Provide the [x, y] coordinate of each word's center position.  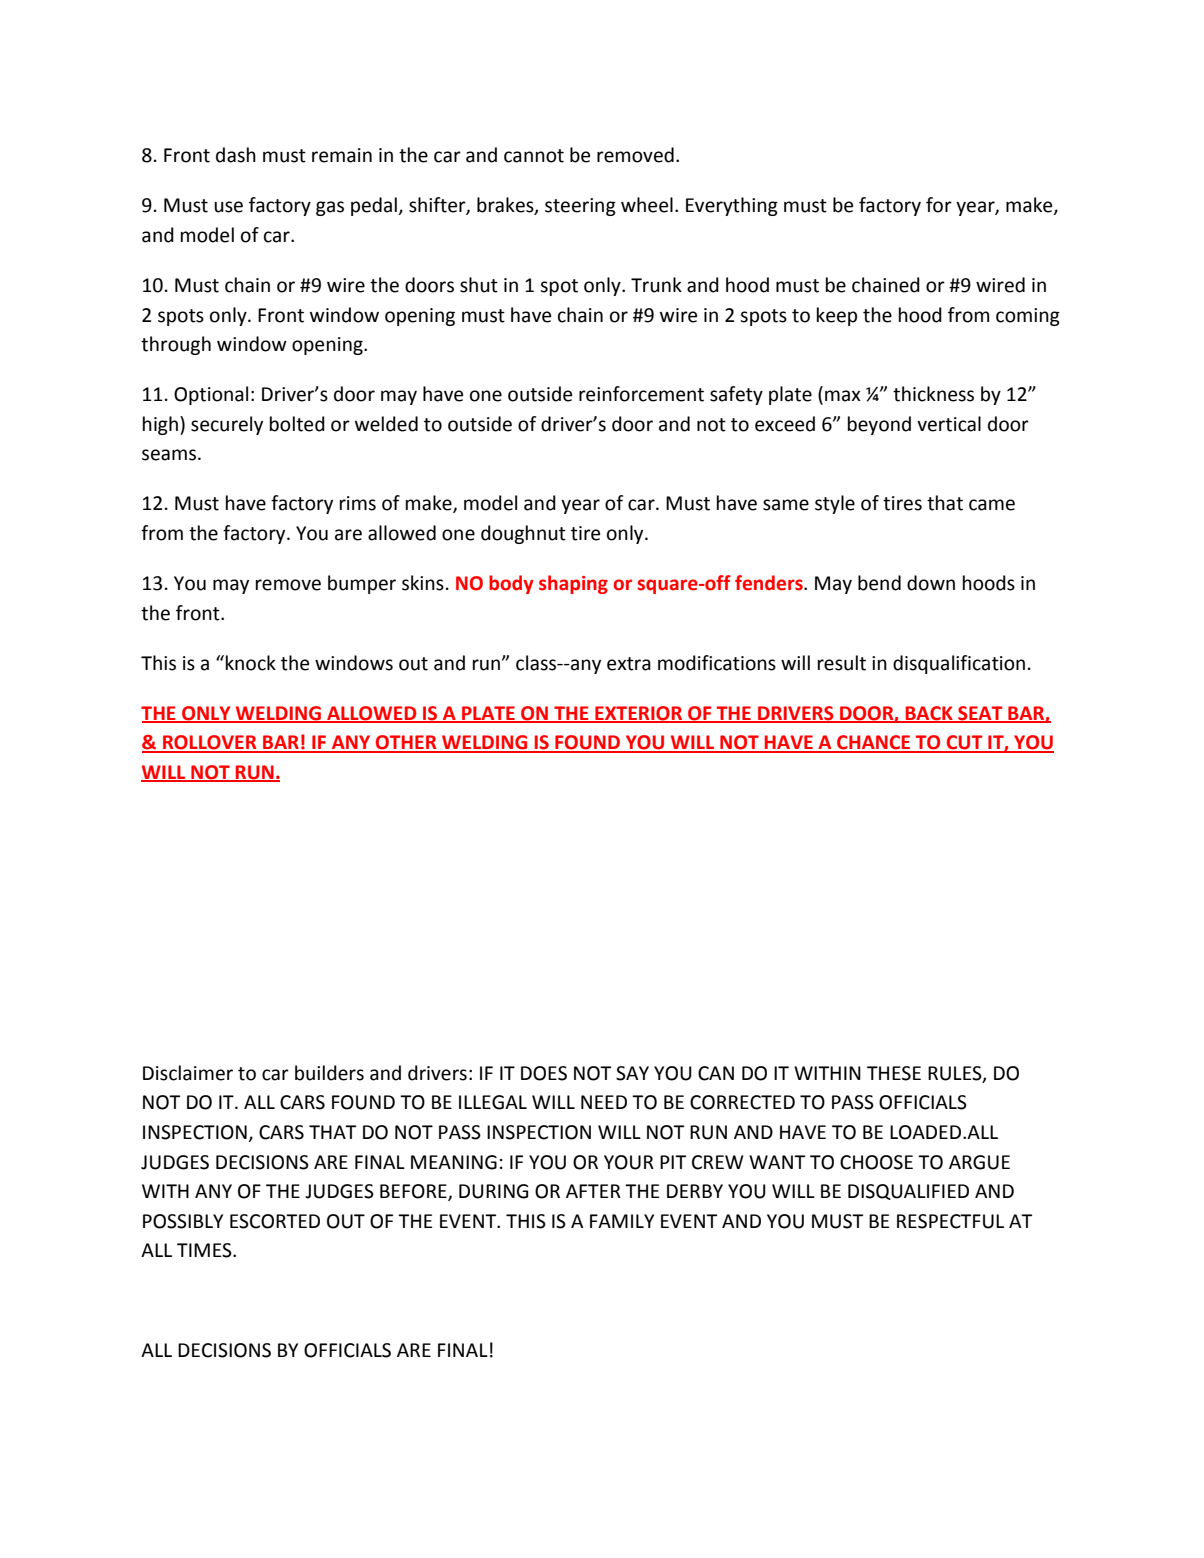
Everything [732, 206]
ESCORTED [275, 1221]
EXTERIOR [639, 714]
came [992, 505]
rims [358, 503]
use [228, 207]
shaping [573, 584]
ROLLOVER [210, 743]
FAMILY [622, 1221]
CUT [965, 743]
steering [580, 207]
